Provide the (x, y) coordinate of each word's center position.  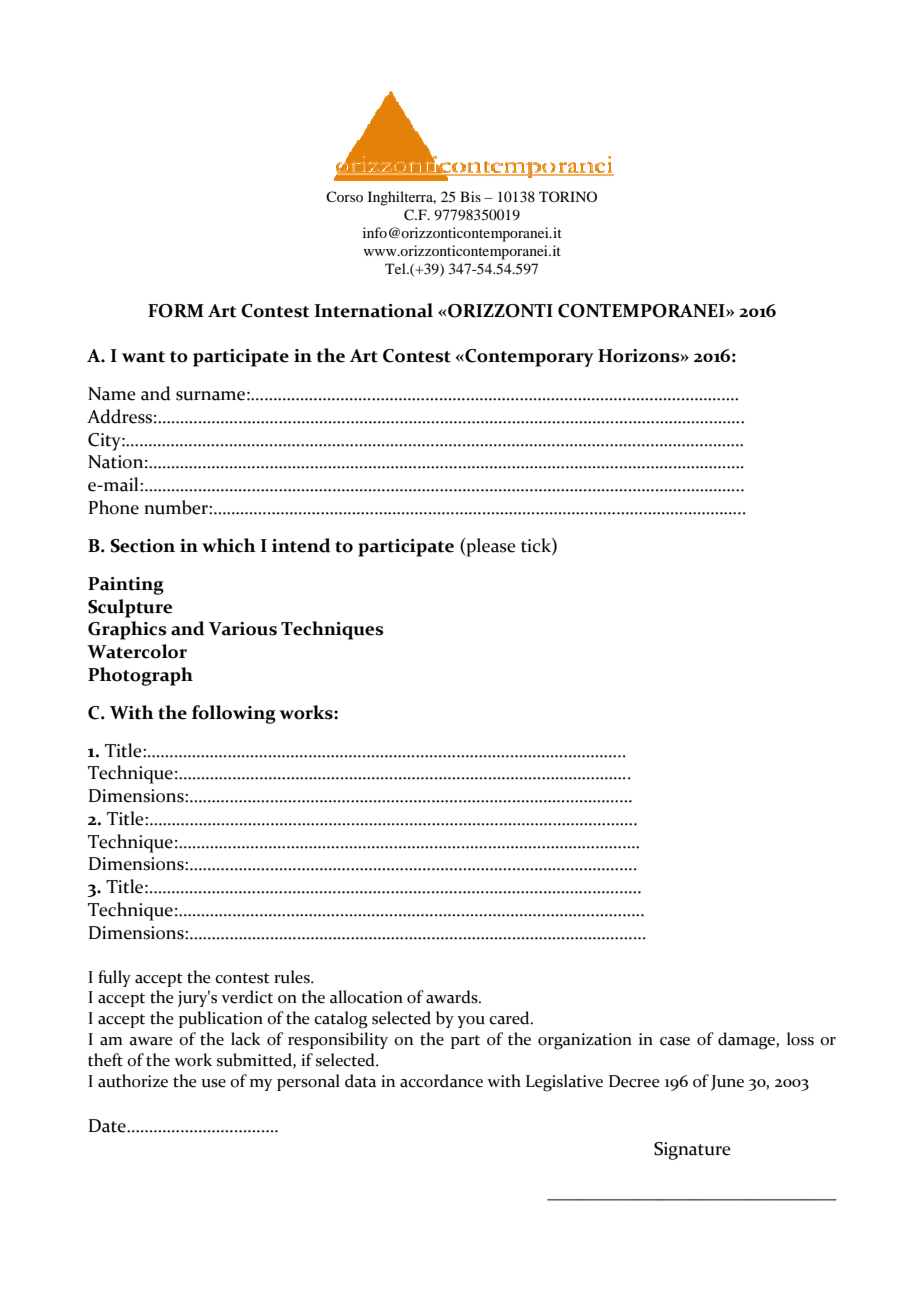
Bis (470, 196)
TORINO (568, 196)
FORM (176, 311)
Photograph (140, 676)
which (229, 545)
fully (114, 978)
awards (453, 997)
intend (301, 545)
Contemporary (528, 358)
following (234, 714)
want (143, 357)
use (213, 1083)
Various (243, 629)
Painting (126, 586)
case (675, 1041)
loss (800, 1039)
